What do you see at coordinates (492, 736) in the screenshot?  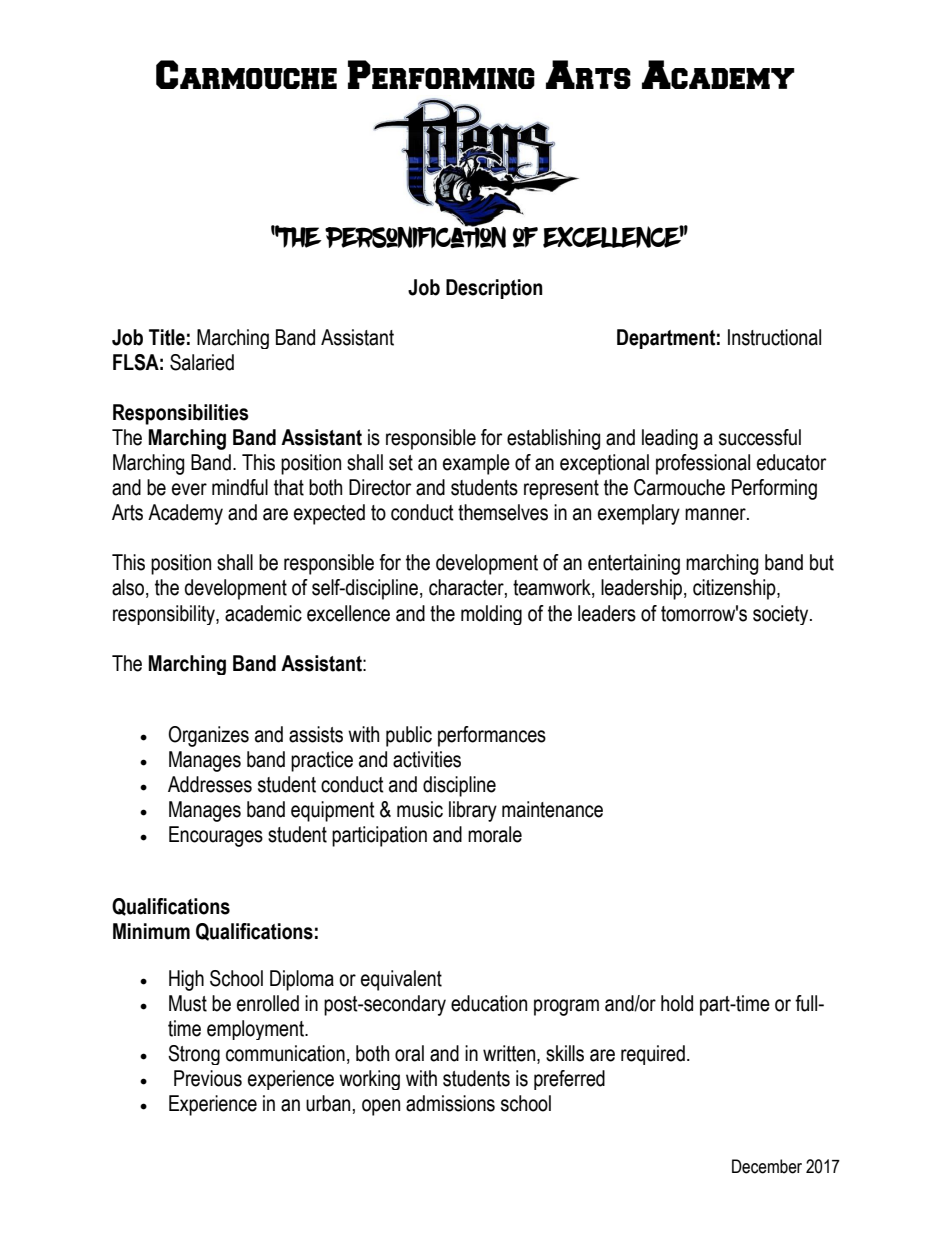 I see `performances` at bounding box center [492, 736].
